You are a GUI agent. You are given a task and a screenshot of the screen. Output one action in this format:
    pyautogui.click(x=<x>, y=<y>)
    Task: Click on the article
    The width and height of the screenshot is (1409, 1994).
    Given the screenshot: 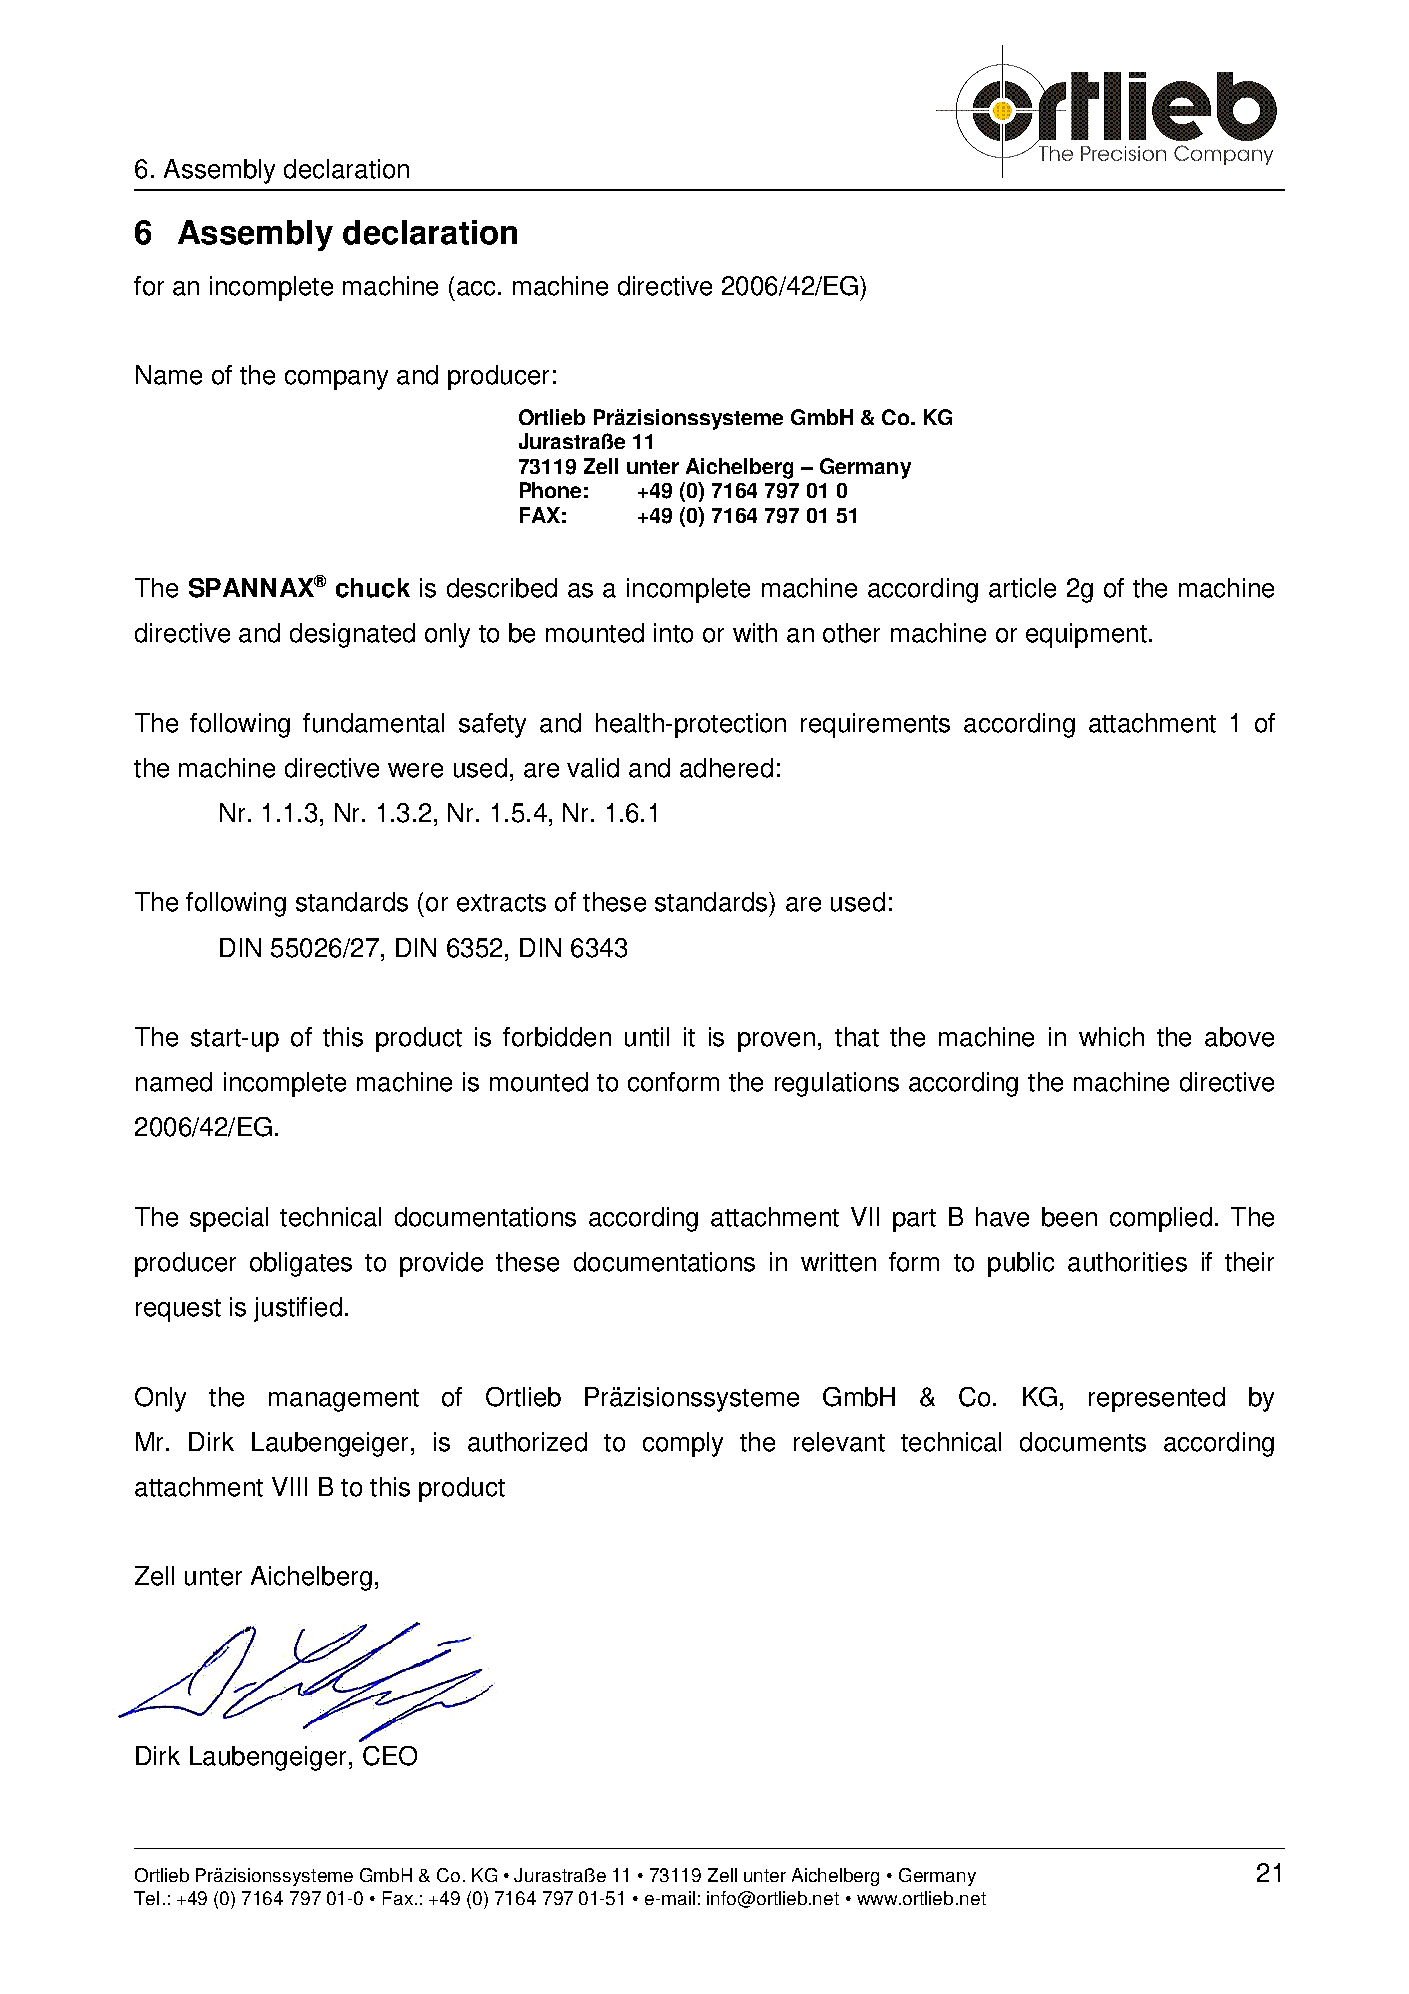 What is the action you would take?
    pyautogui.click(x=1022, y=588)
